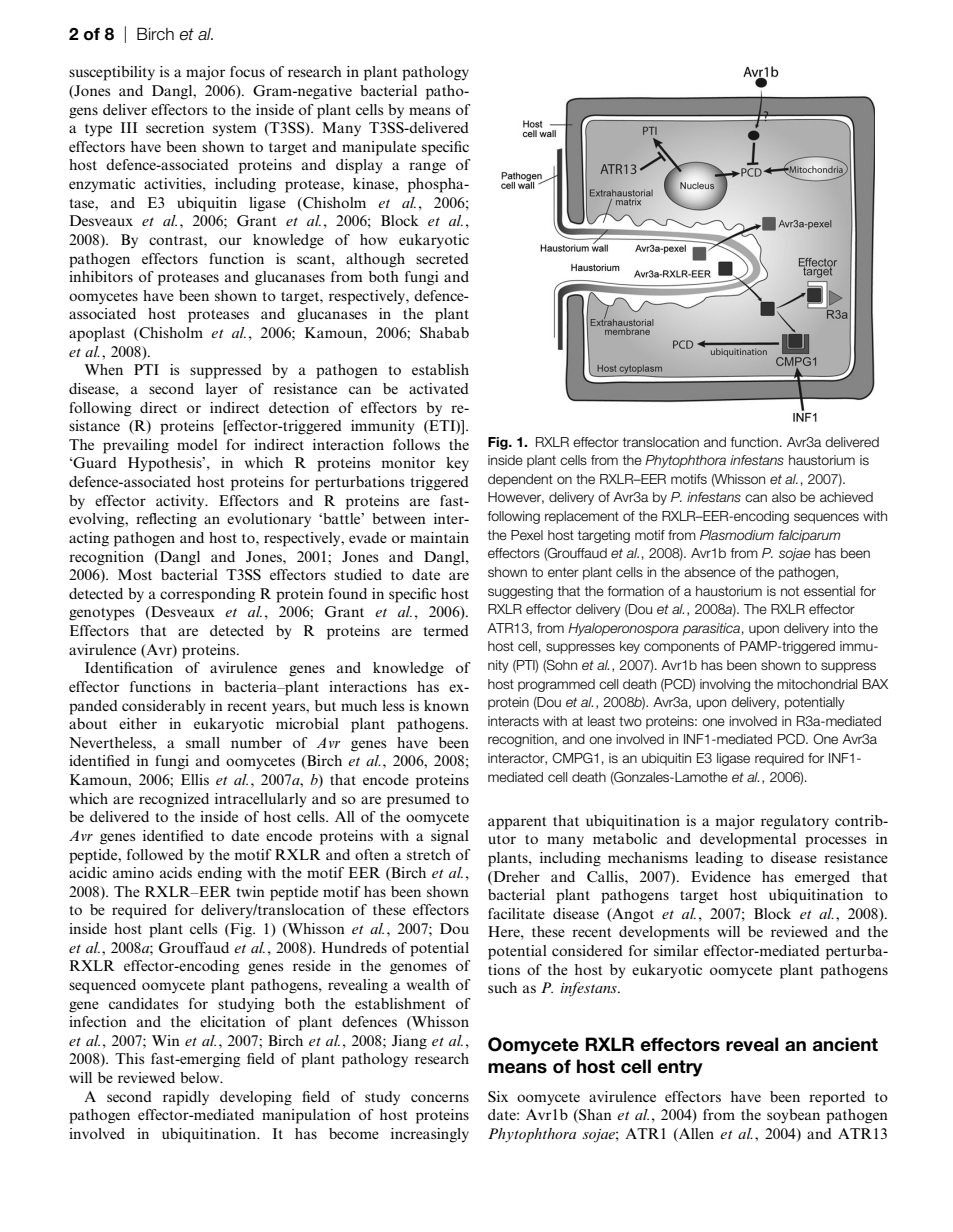 This screenshot has height=1232, width=953. I want to click on manipulate, so click(379, 148).
